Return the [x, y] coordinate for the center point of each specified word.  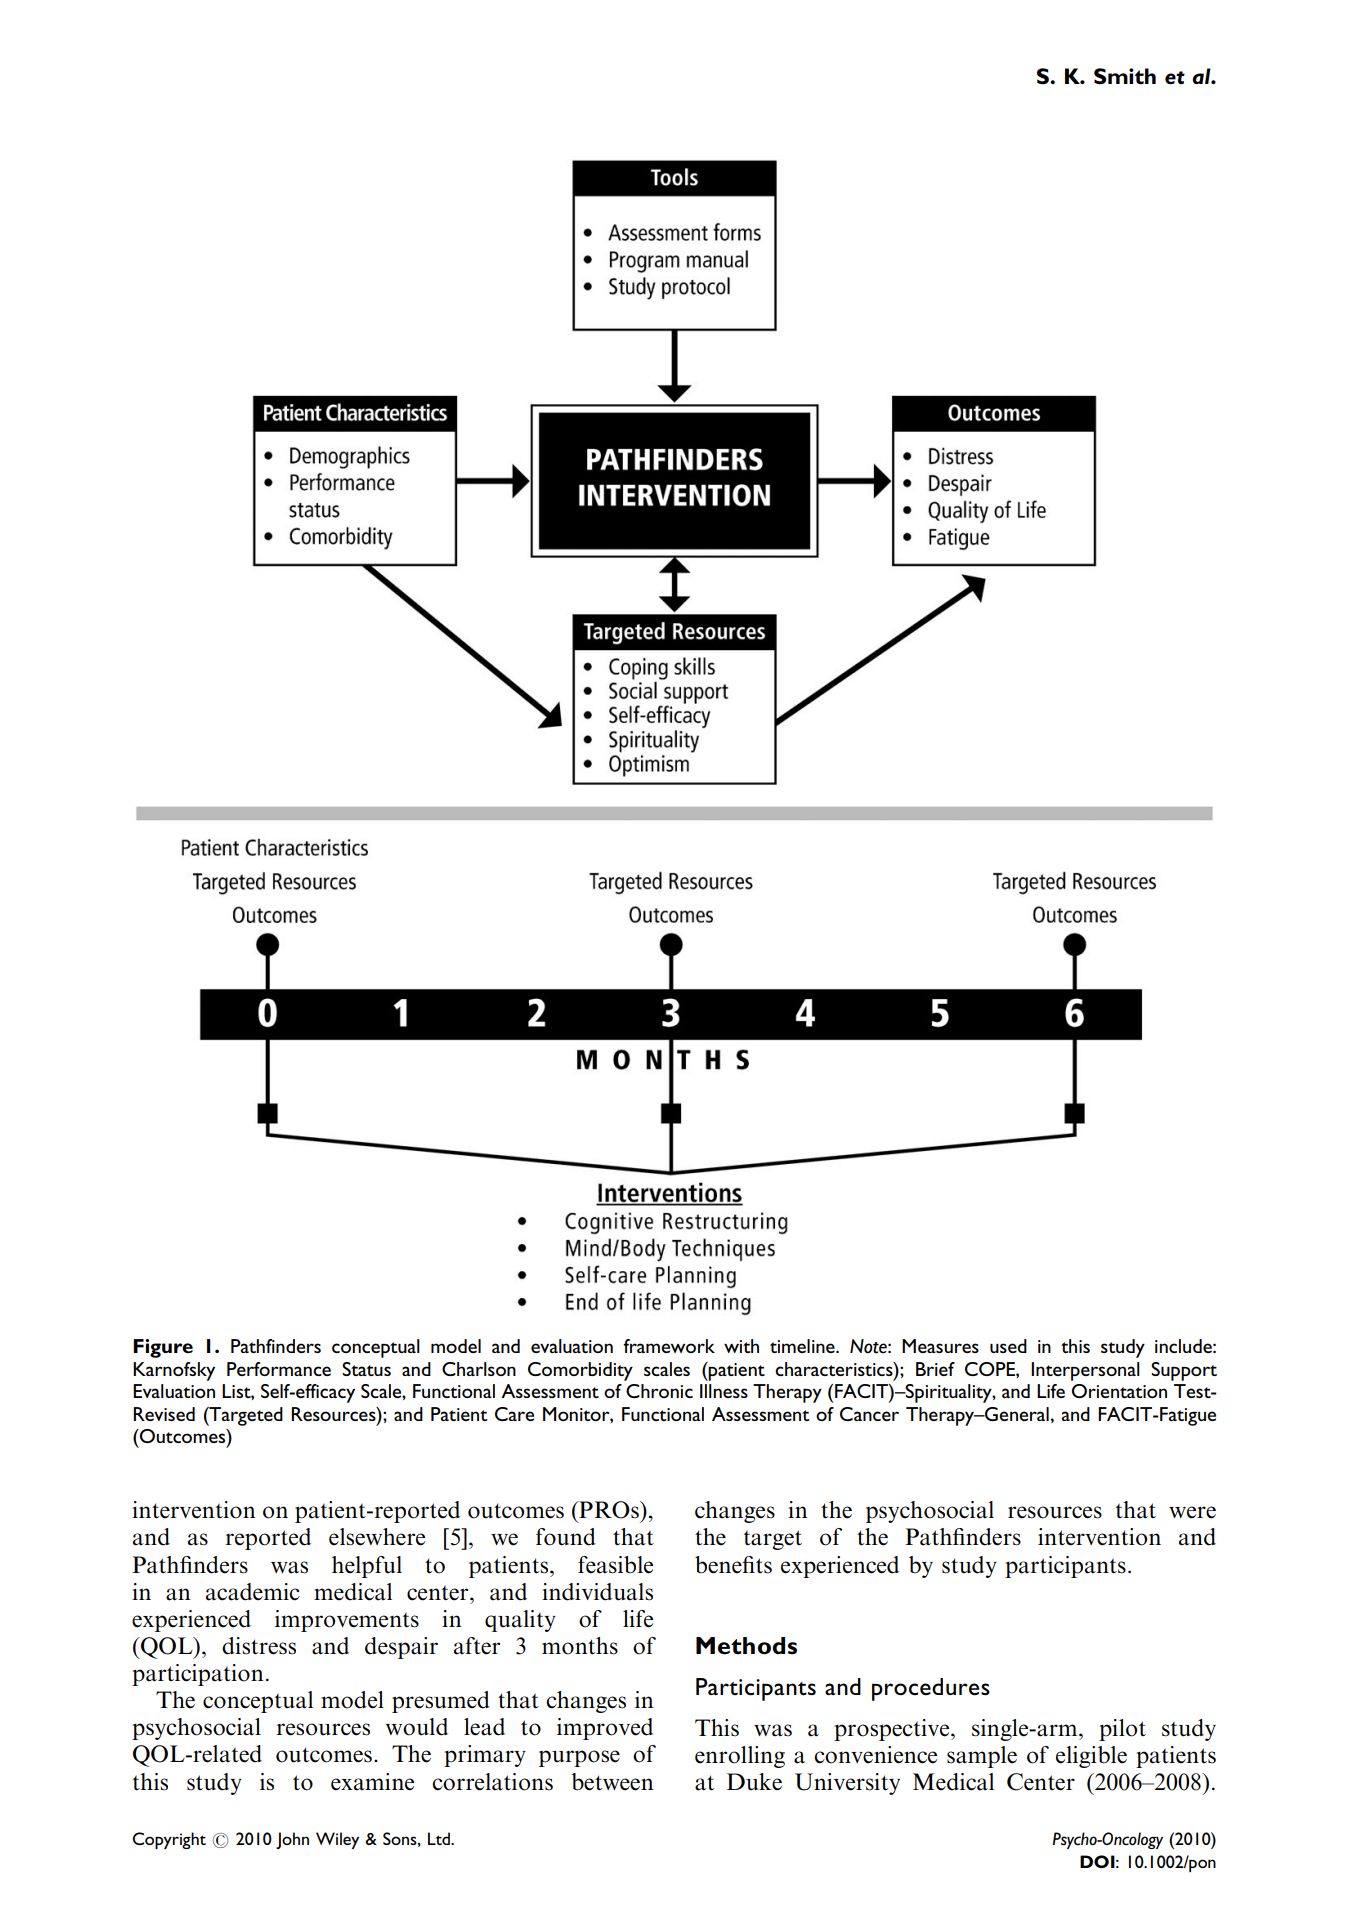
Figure [163, 1348]
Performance [279, 1369]
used [1008, 1346]
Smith [1125, 76]
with [741, 1346]
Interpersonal [1085, 1371]
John [292, 1840]
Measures [940, 1346]
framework [669, 1346]
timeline [803, 1346]
